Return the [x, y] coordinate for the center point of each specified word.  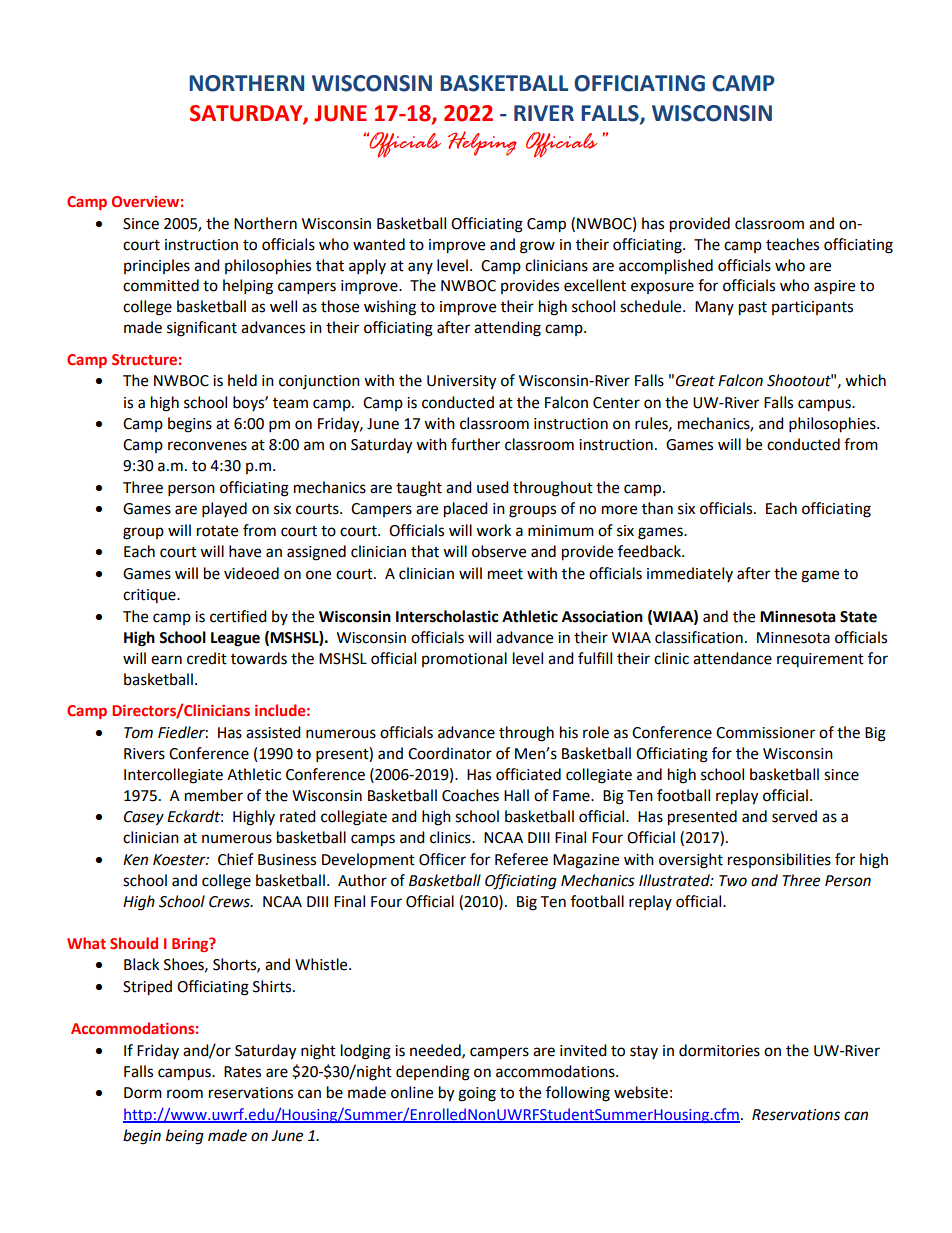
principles [157, 266]
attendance [732, 658]
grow [537, 247]
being [185, 1137]
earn [166, 660]
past [753, 309]
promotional [464, 659]
